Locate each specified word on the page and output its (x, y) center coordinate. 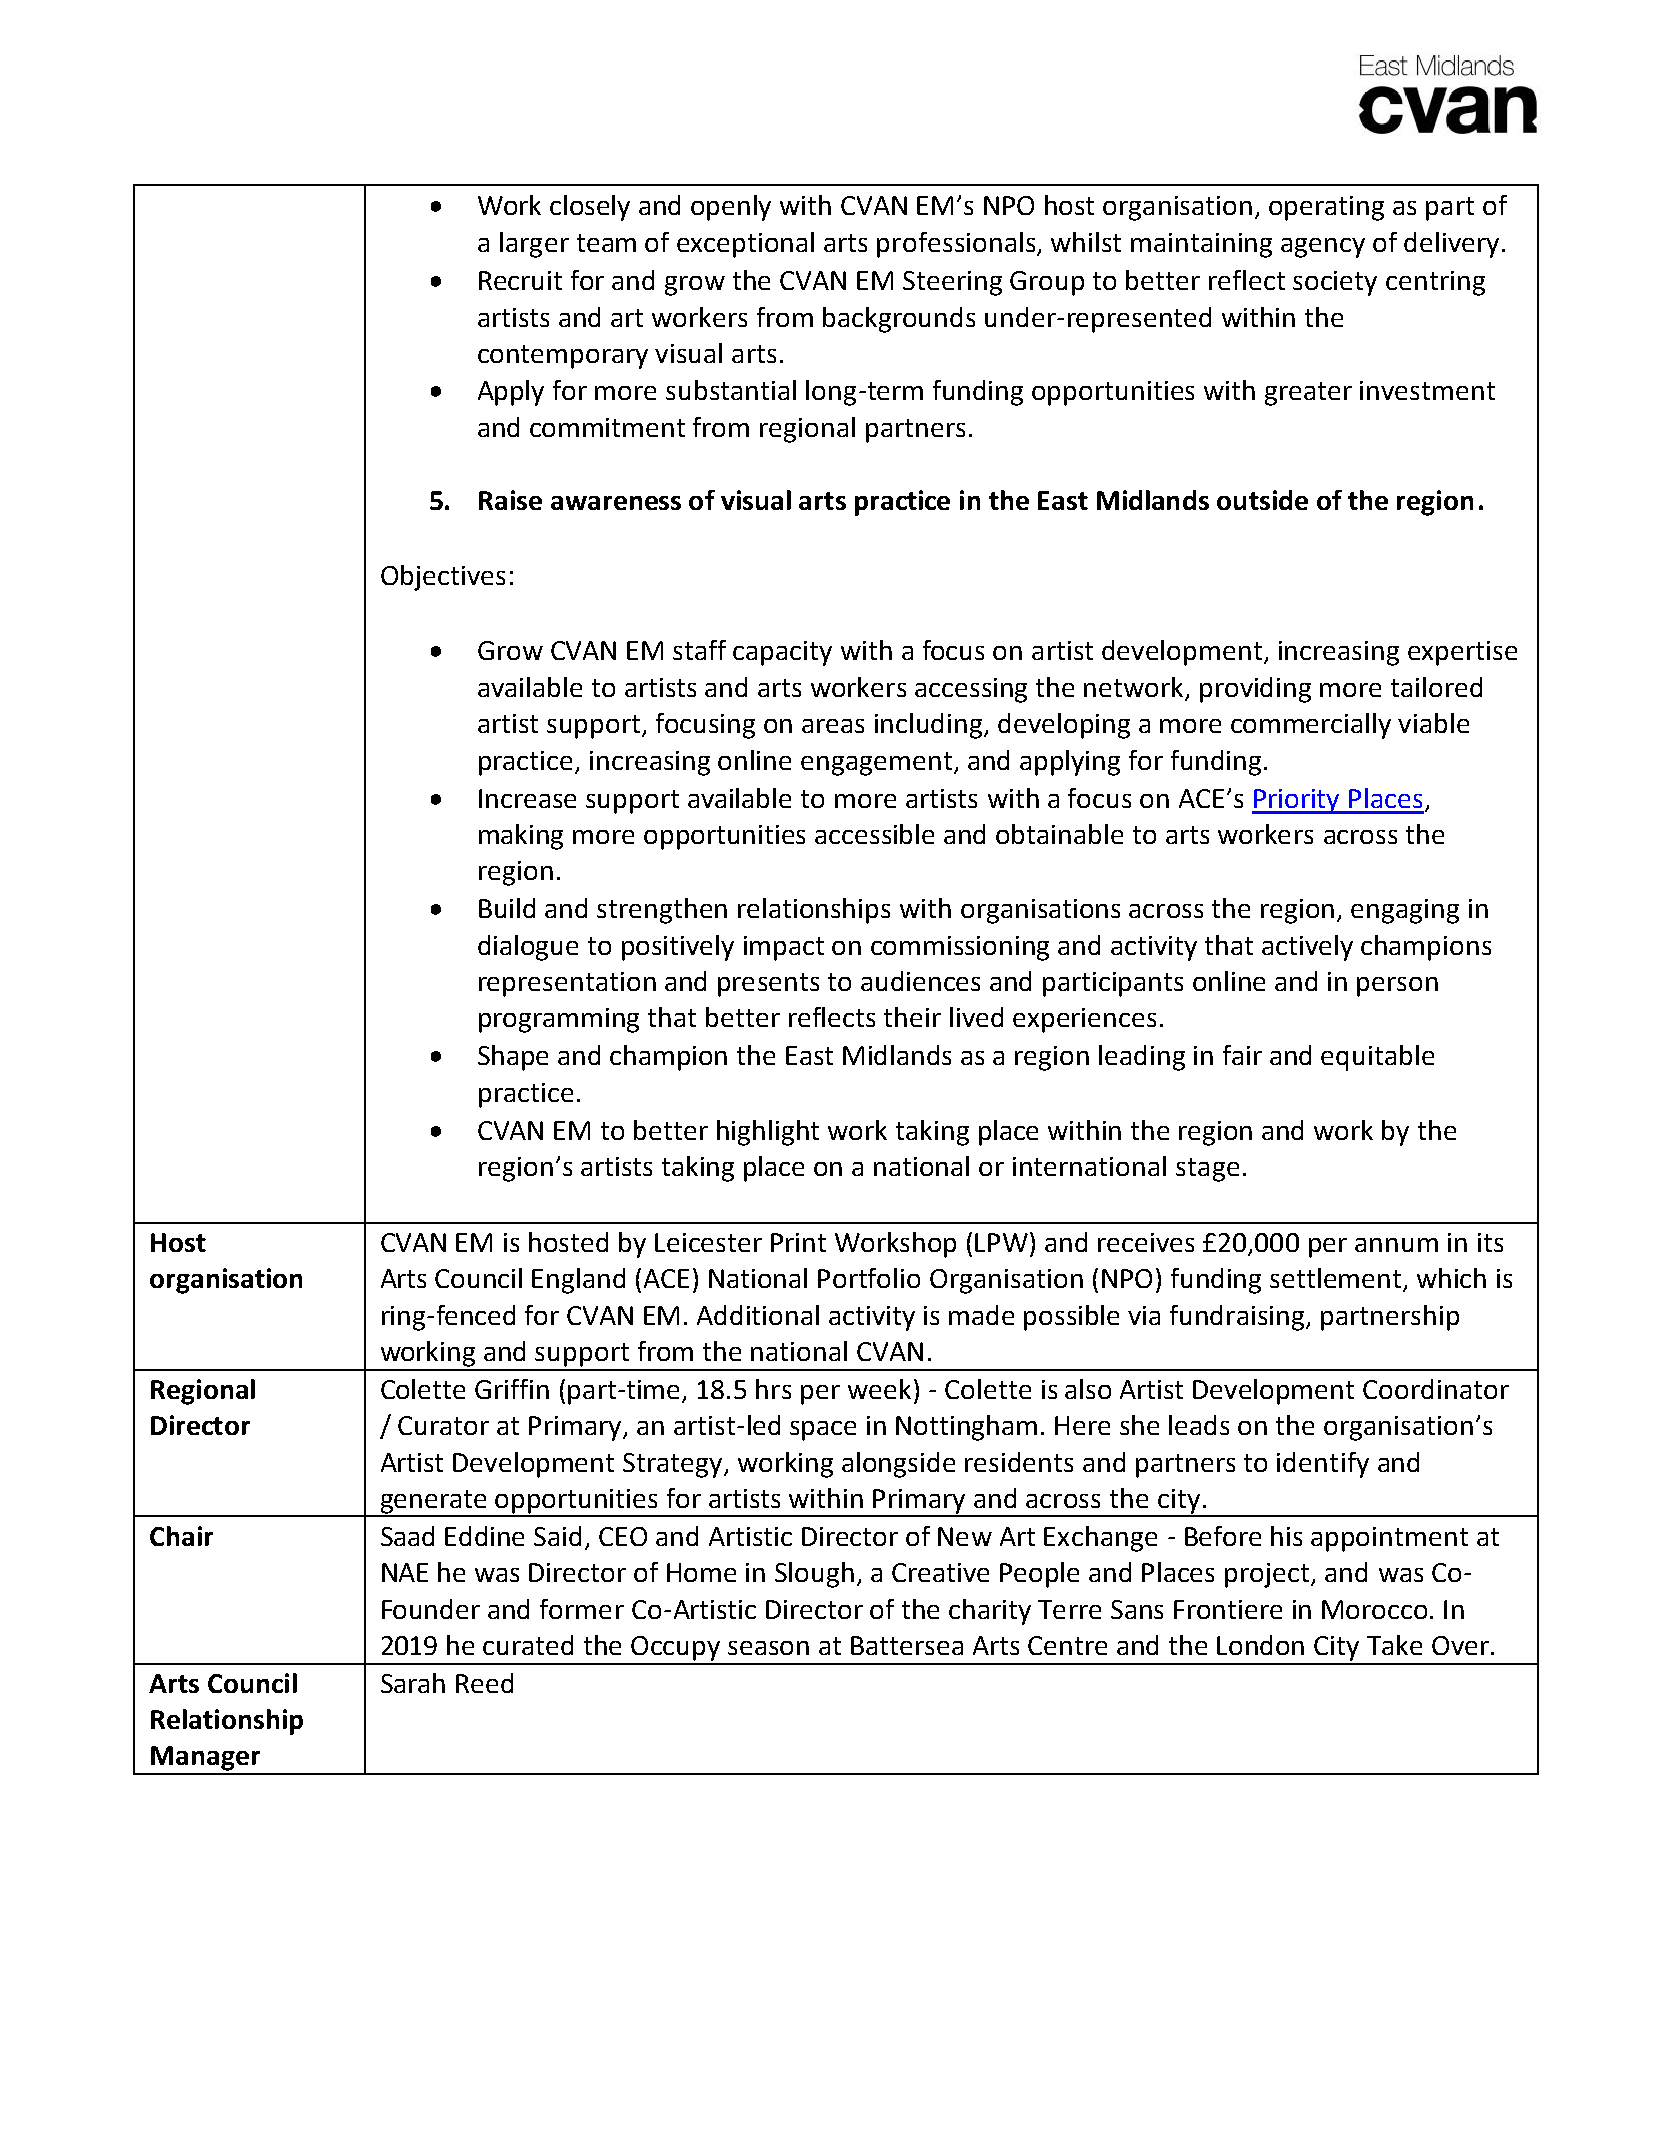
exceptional (745, 245)
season (768, 1648)
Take (1394, 1645)
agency (1323, 248)
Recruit (520, 280)
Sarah (413, 1683)
